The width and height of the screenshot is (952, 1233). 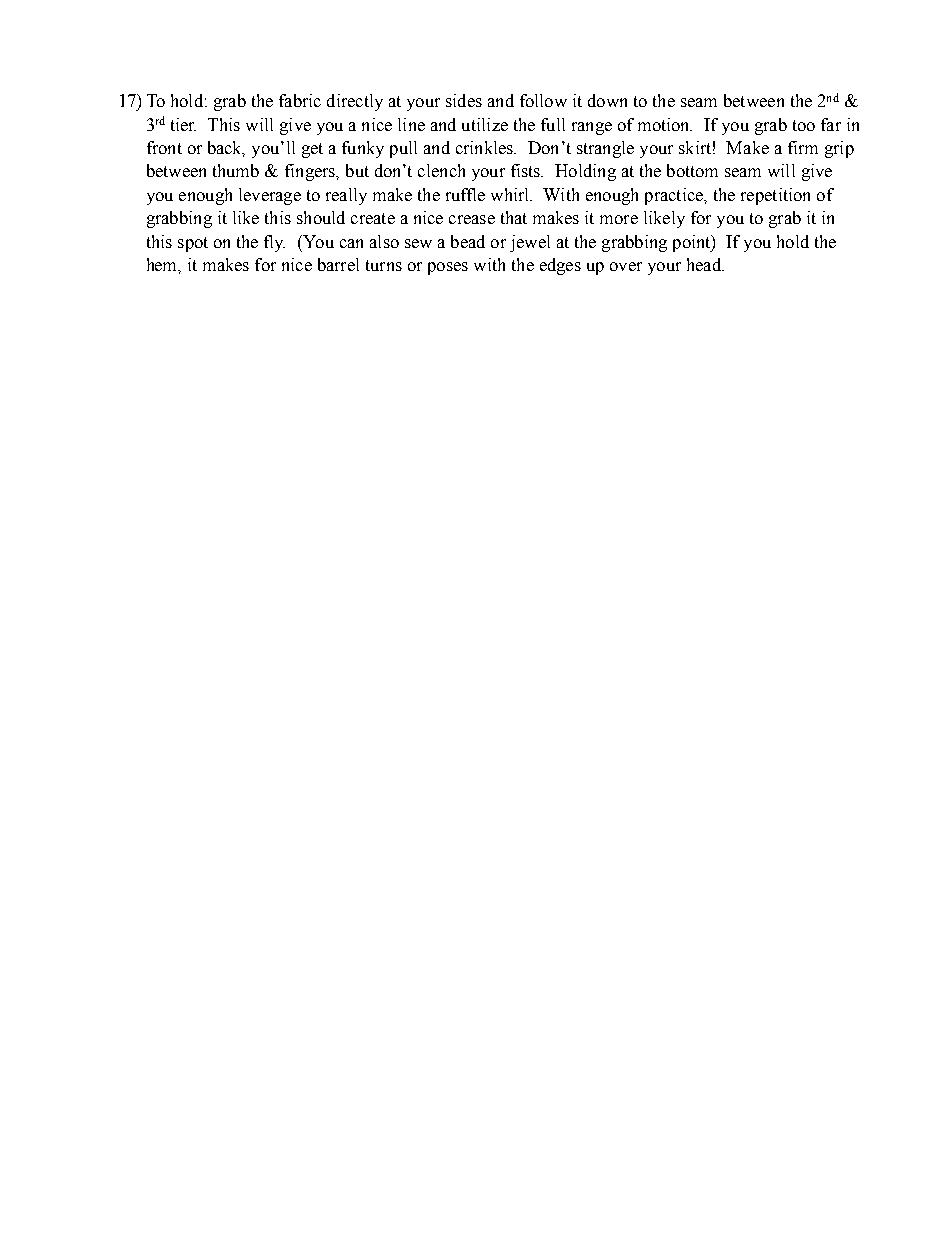 I want to click on repetition, so click(x=775, y=196).
